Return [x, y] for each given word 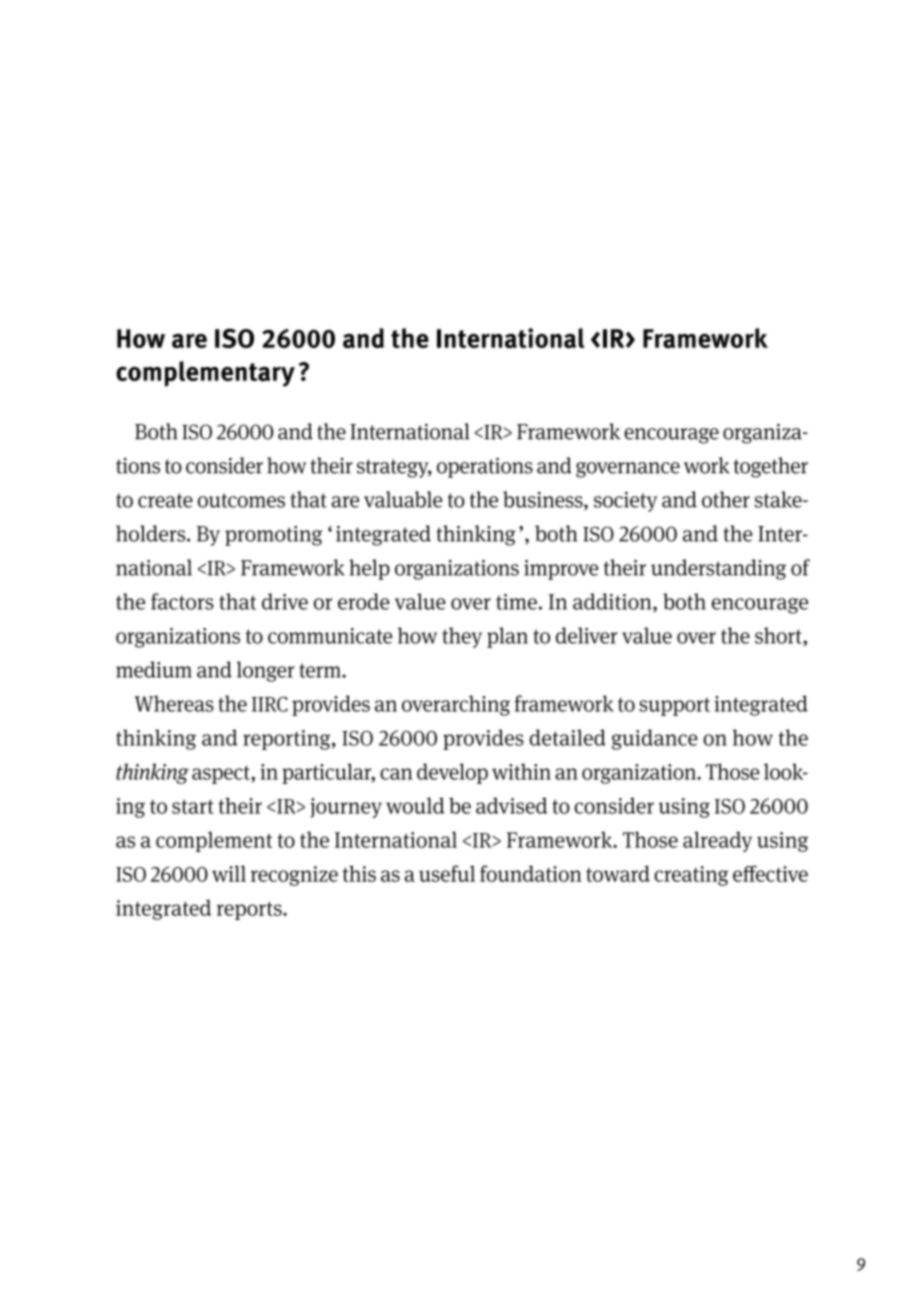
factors [182, 601]
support [674, 707]
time [516, 602]
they [462, 637]
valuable [403, 499]
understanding [718, 569]
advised [511, 805]
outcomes [241, 500]
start [193, 806]
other [726, 499]
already [717, 841]
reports [250, 911]
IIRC [270, 704]
